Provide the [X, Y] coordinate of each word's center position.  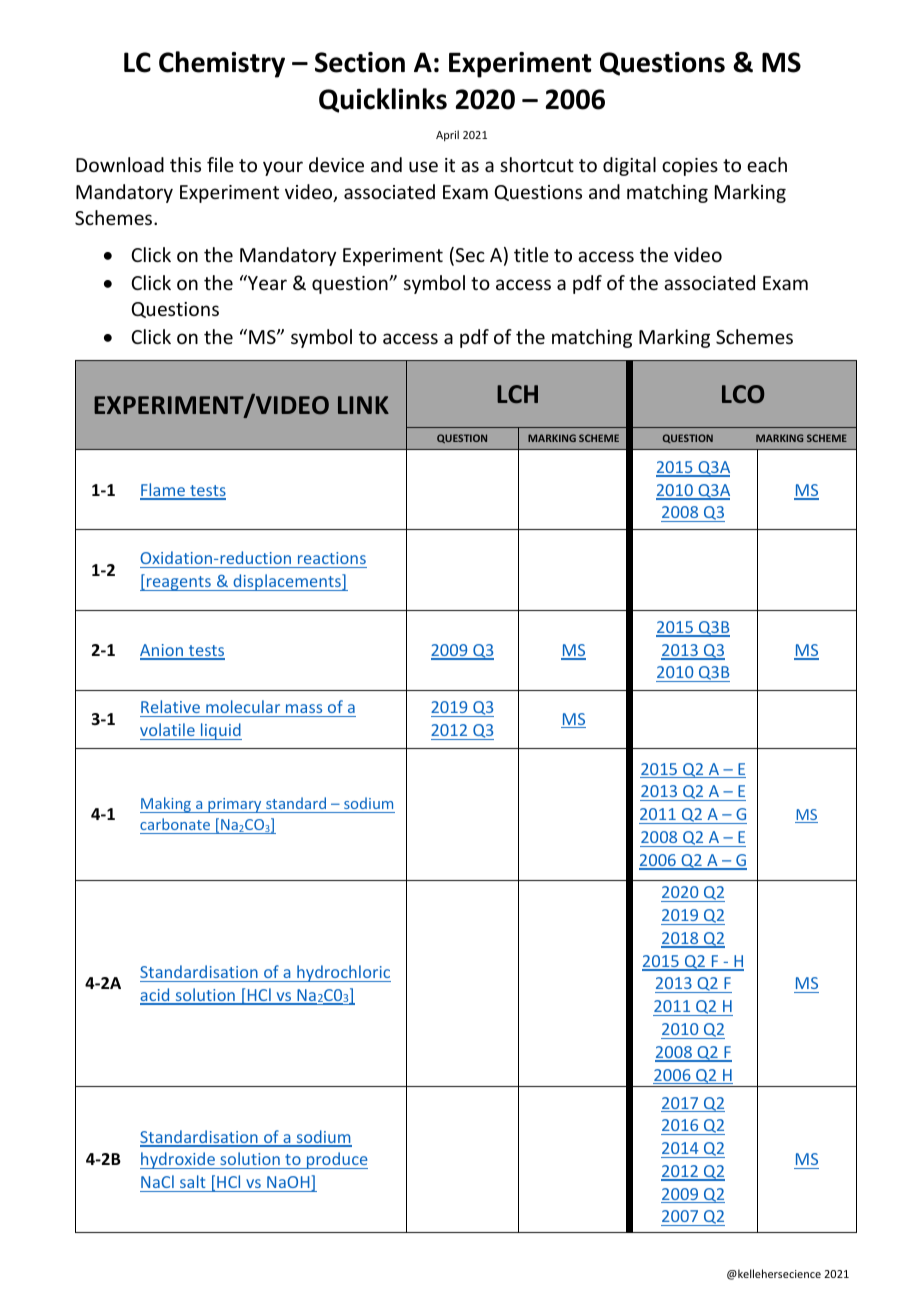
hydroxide [178, 1160]
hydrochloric [343, 973]
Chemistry [222, 64]
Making [167, 805]
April [447, 135]
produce [336, 1160]
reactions [332, 558]
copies [690, 167]
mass [304, 708]
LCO [743, 394]
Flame [163, 491]
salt [193, 1181]
